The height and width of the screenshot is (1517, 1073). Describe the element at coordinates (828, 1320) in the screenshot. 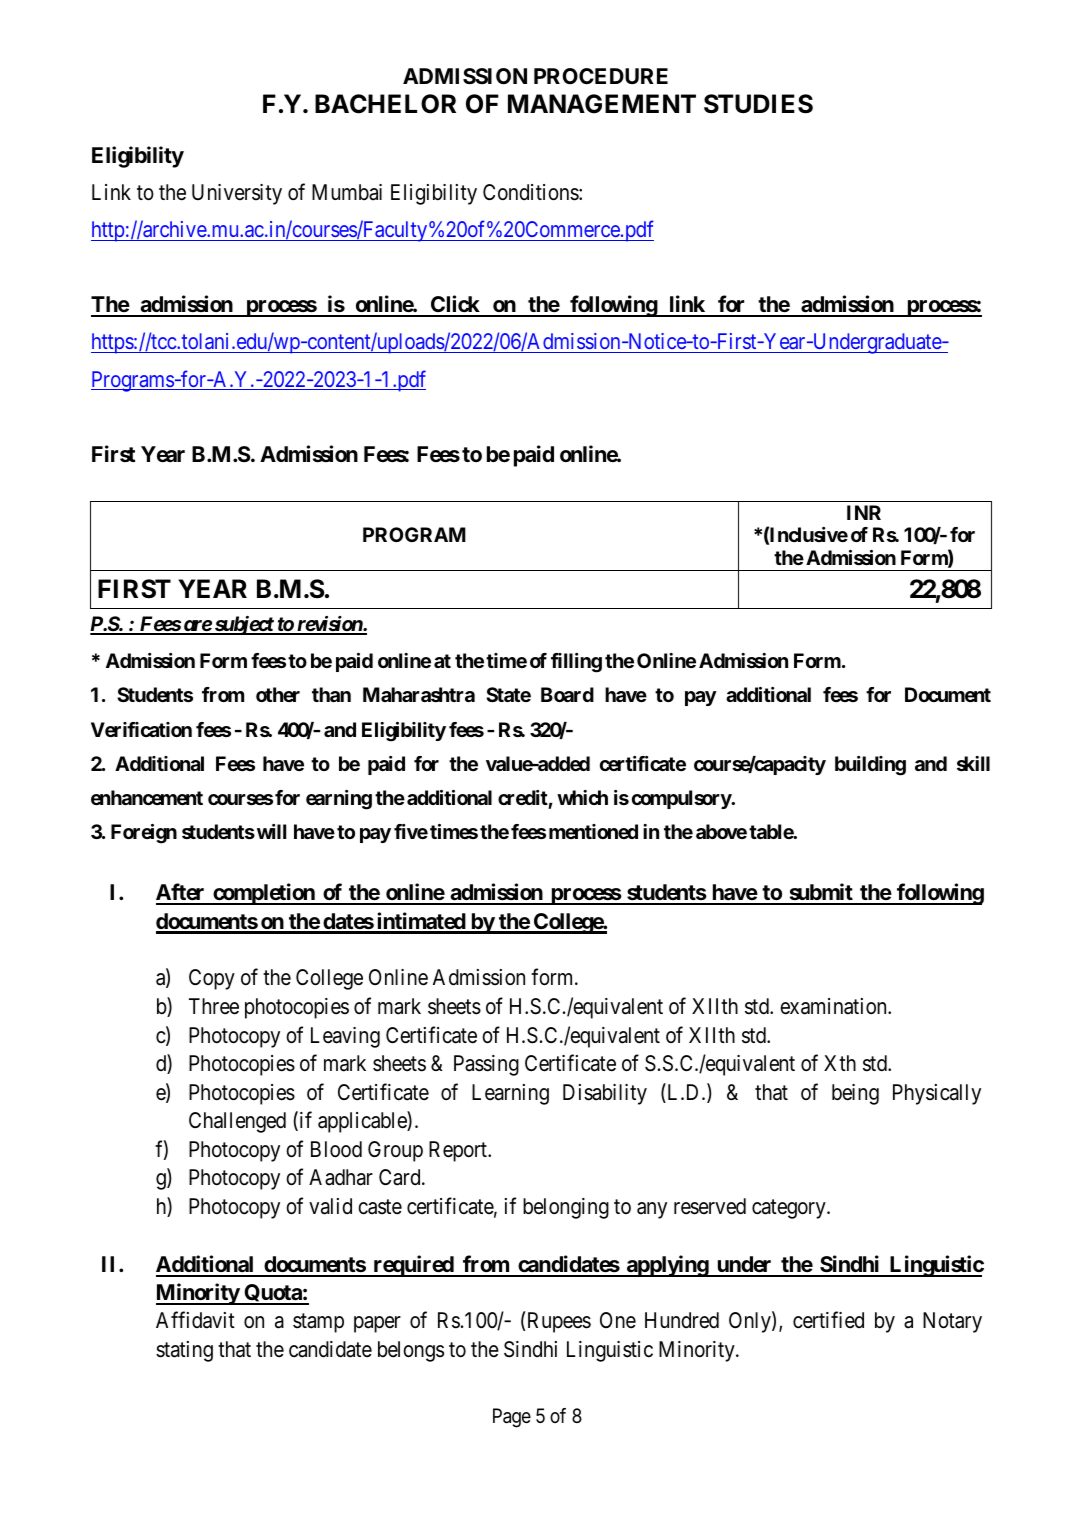

I see `certified` at that location.
